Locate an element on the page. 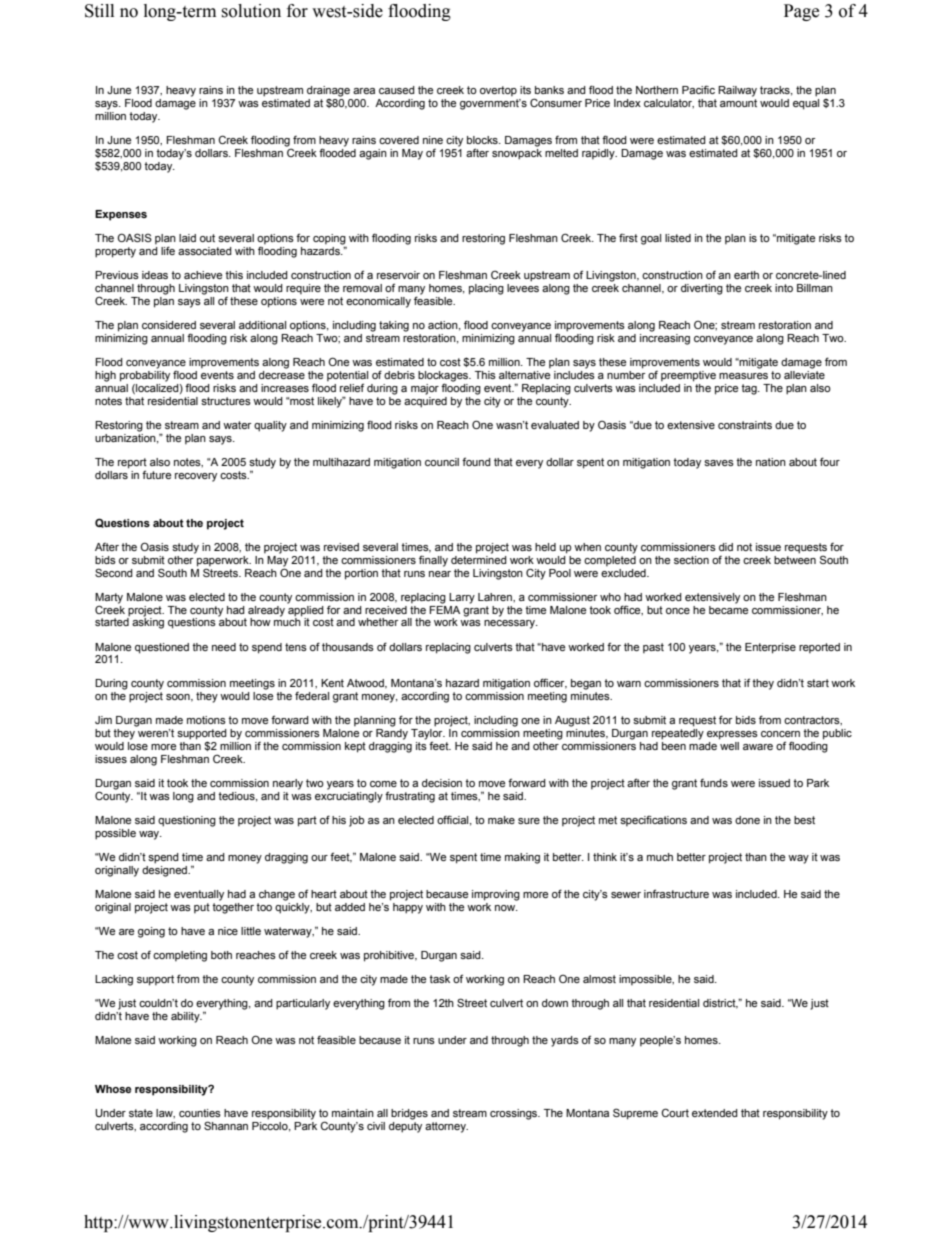 This image has height=1233, width=952. achieve is located at coordinates (203, 275).
